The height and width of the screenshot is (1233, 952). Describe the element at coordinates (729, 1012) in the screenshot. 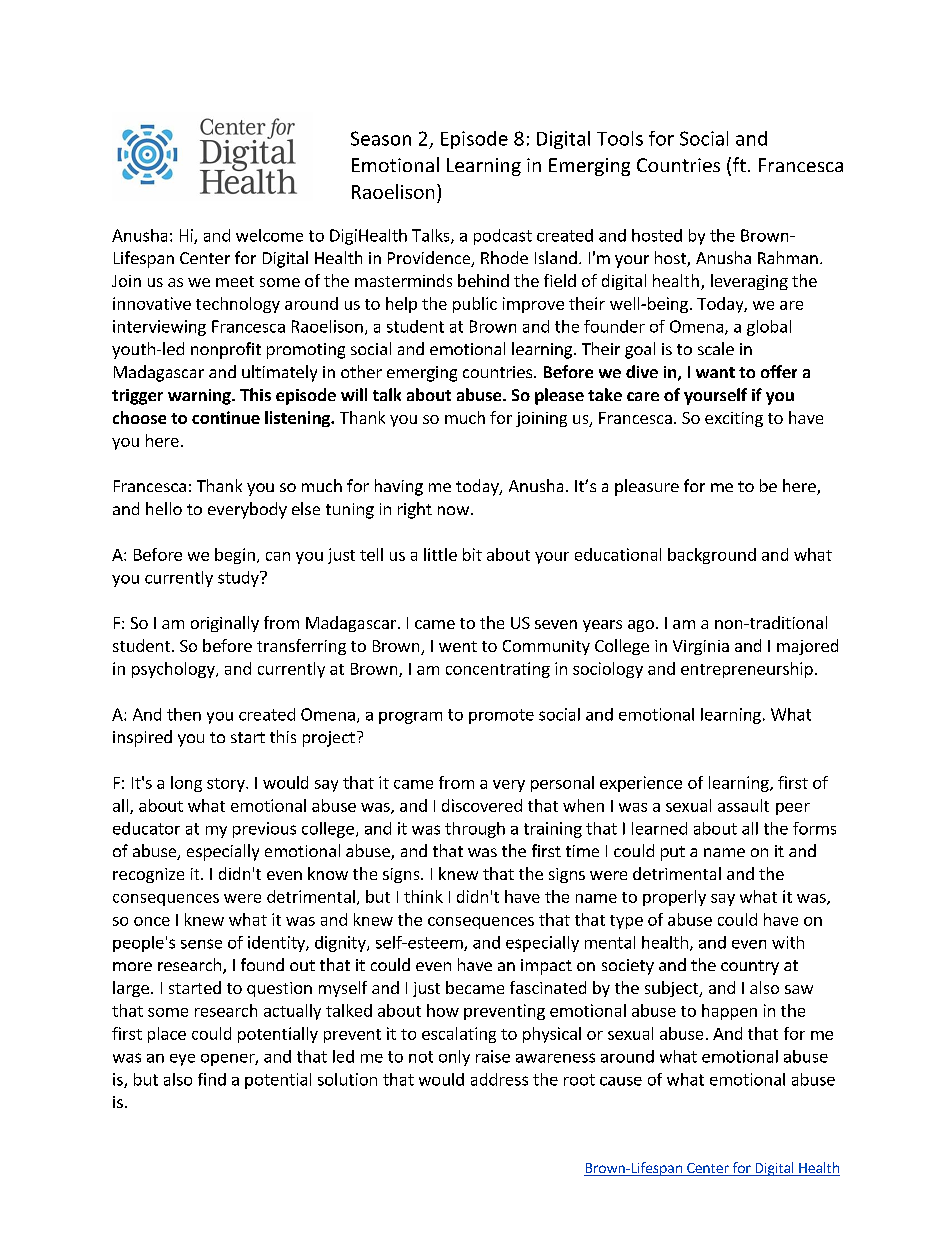

I see `happen` at that location.
